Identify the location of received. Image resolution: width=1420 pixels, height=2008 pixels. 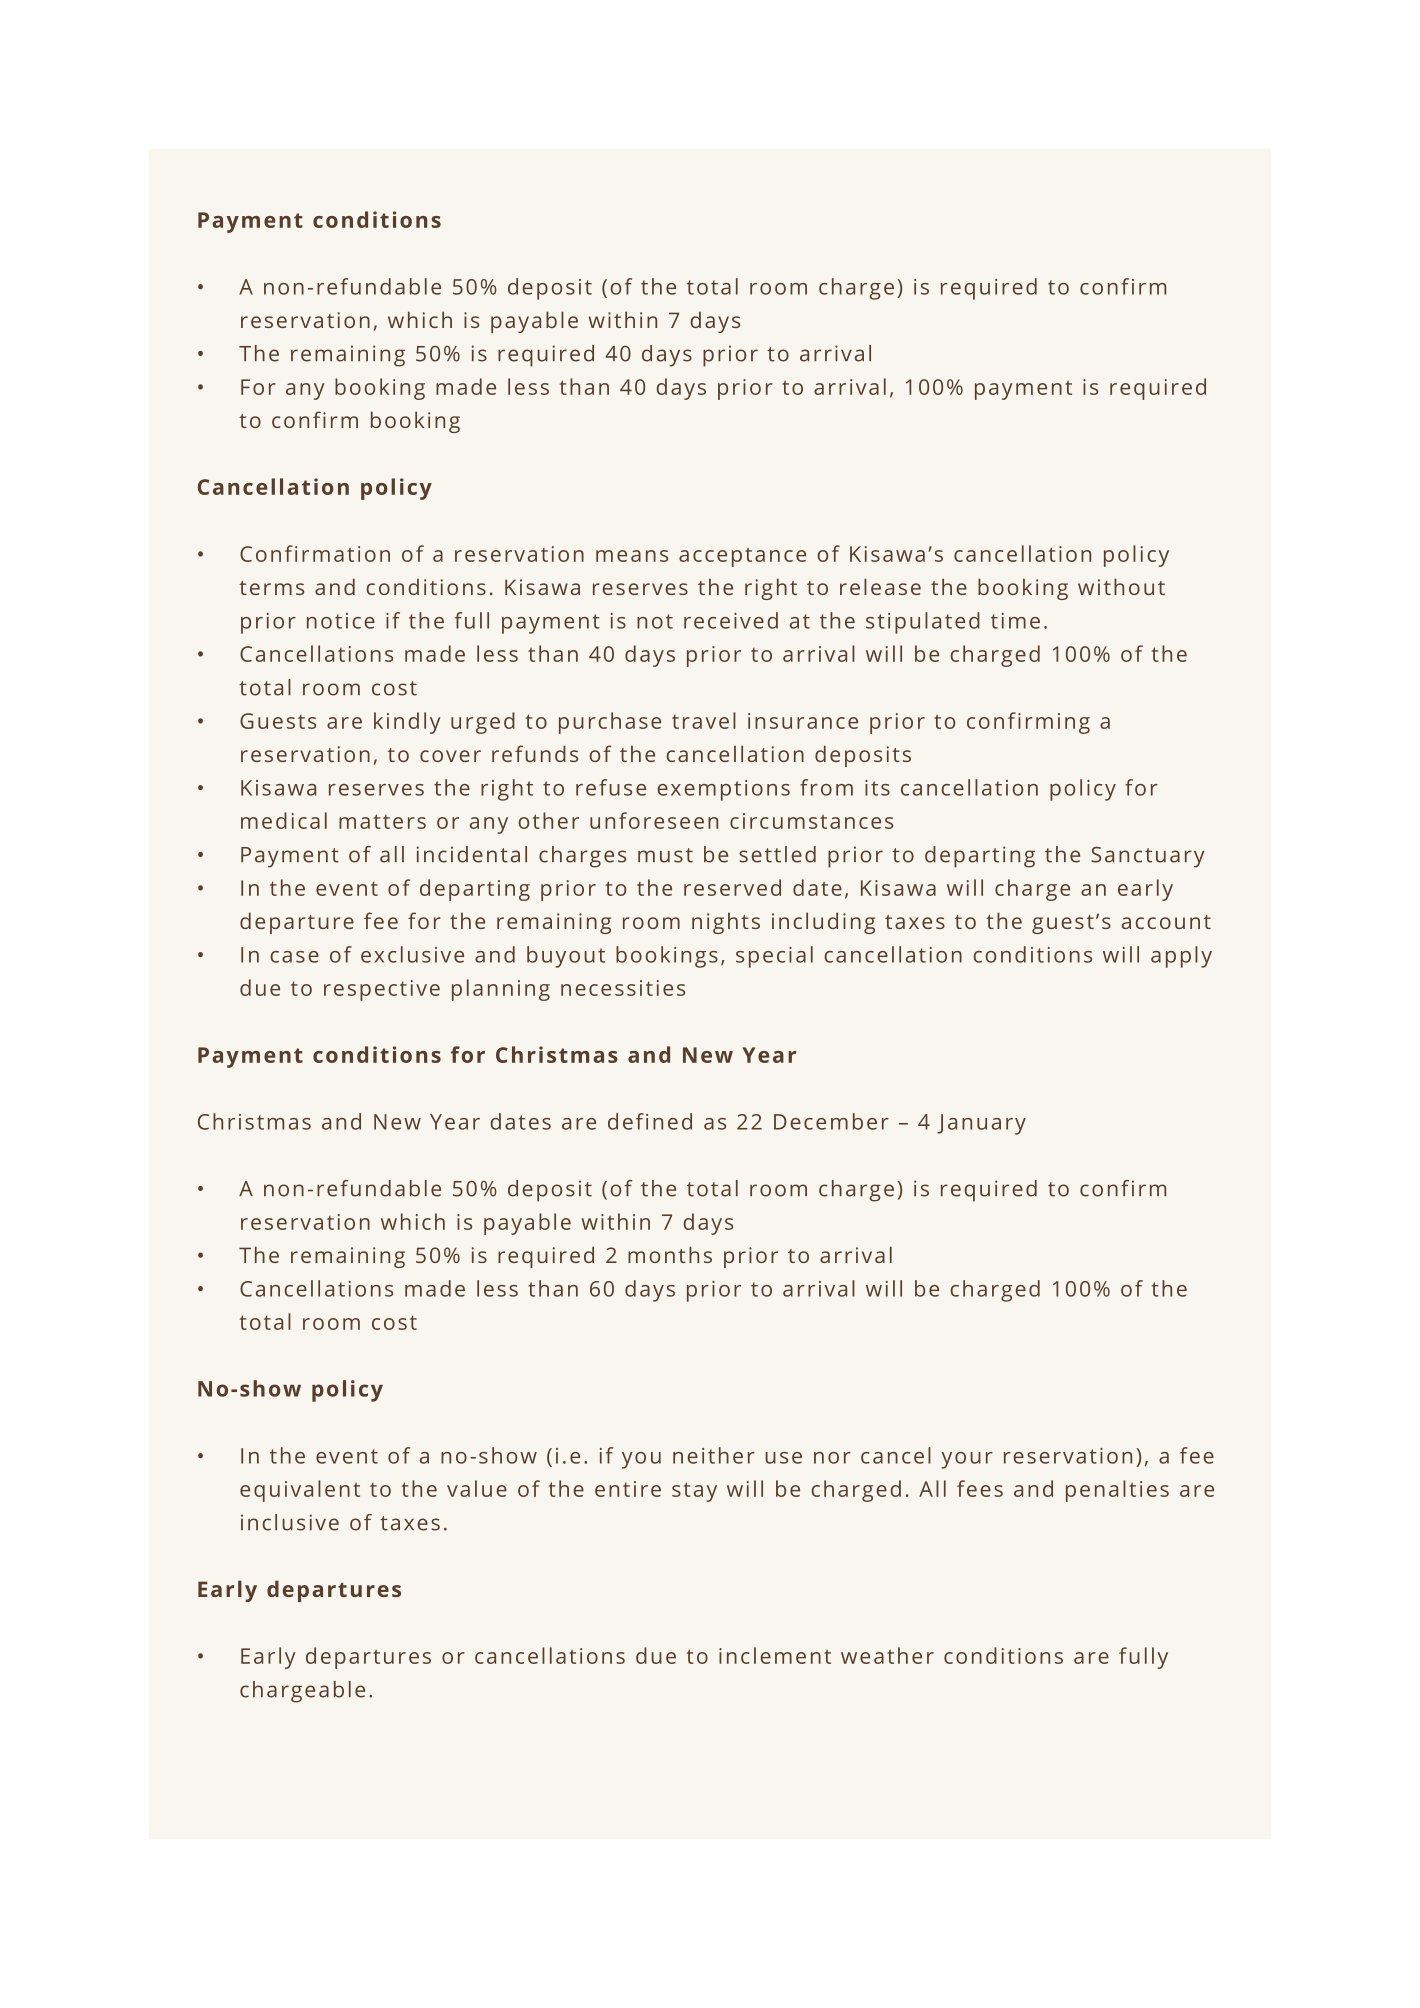
(731, 620).
